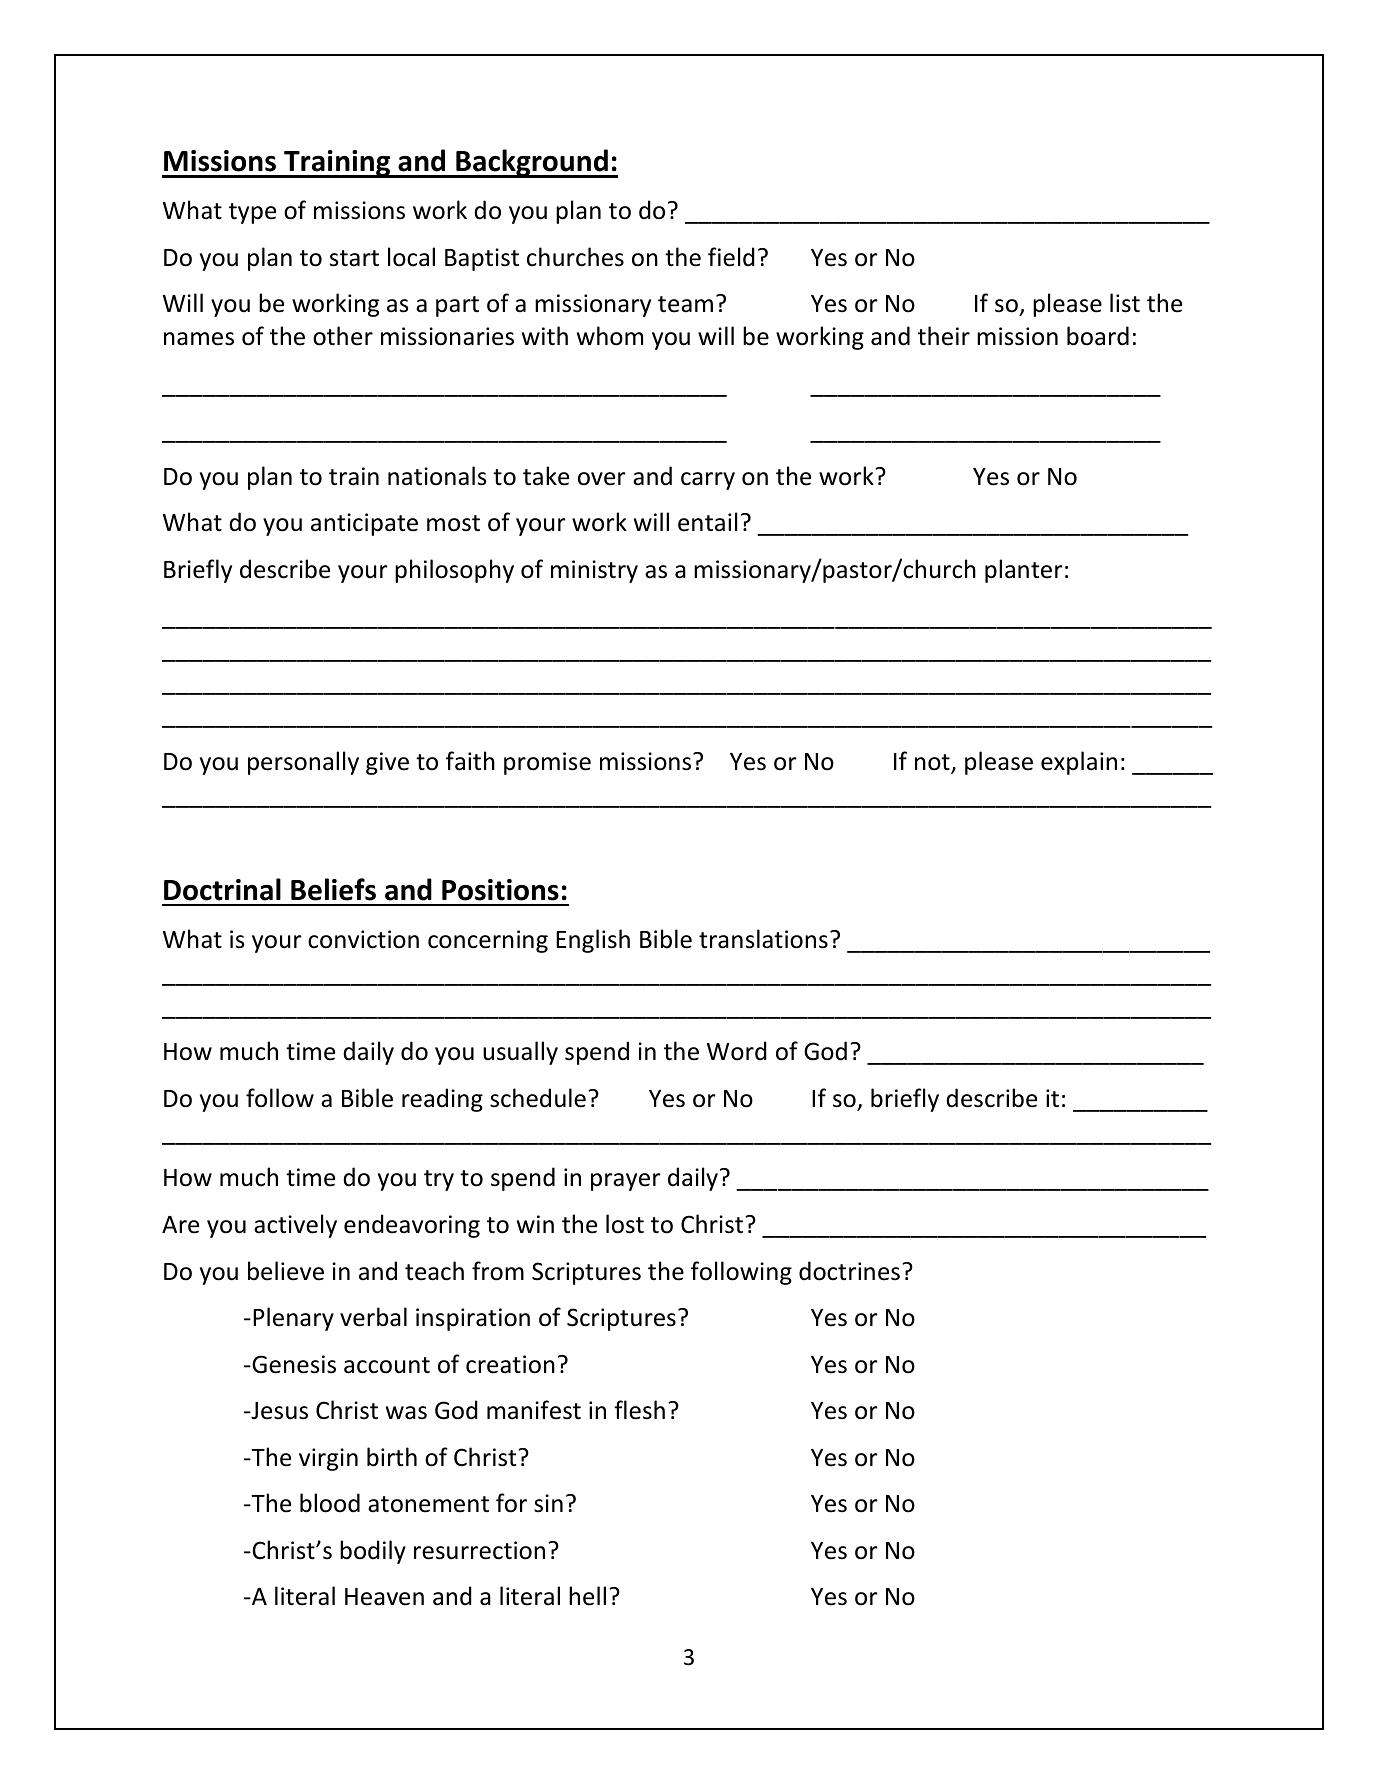  Describe the element at coordinates (849, 1271) in the page. I see `doctrines` at that location.
